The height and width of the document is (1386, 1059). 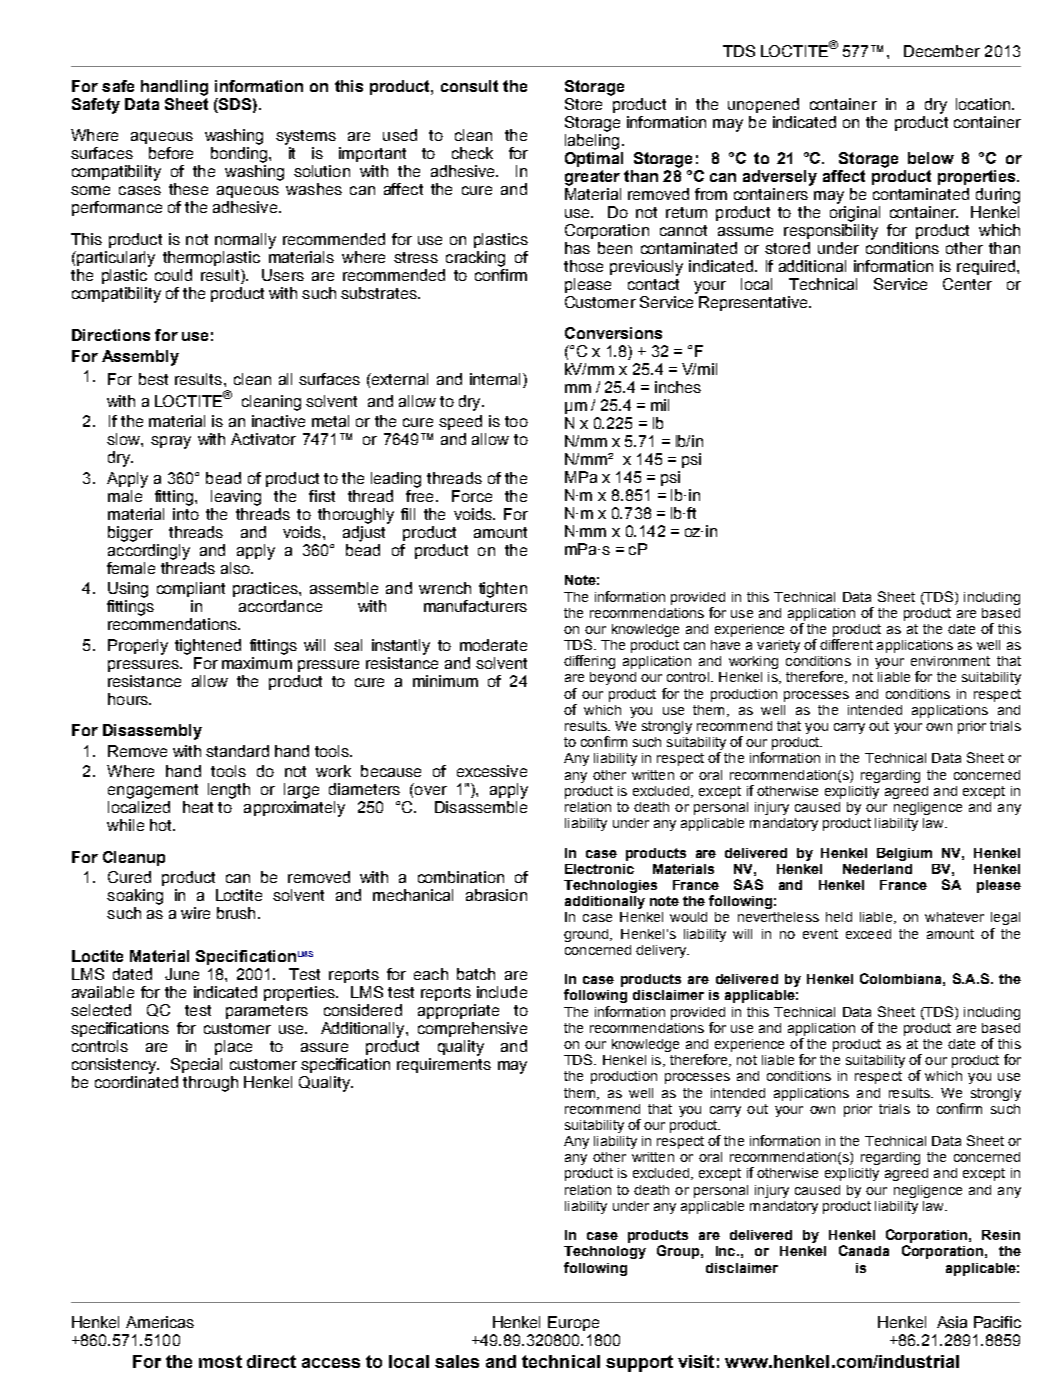 I want to click on below, so click(x=931, y=158).
